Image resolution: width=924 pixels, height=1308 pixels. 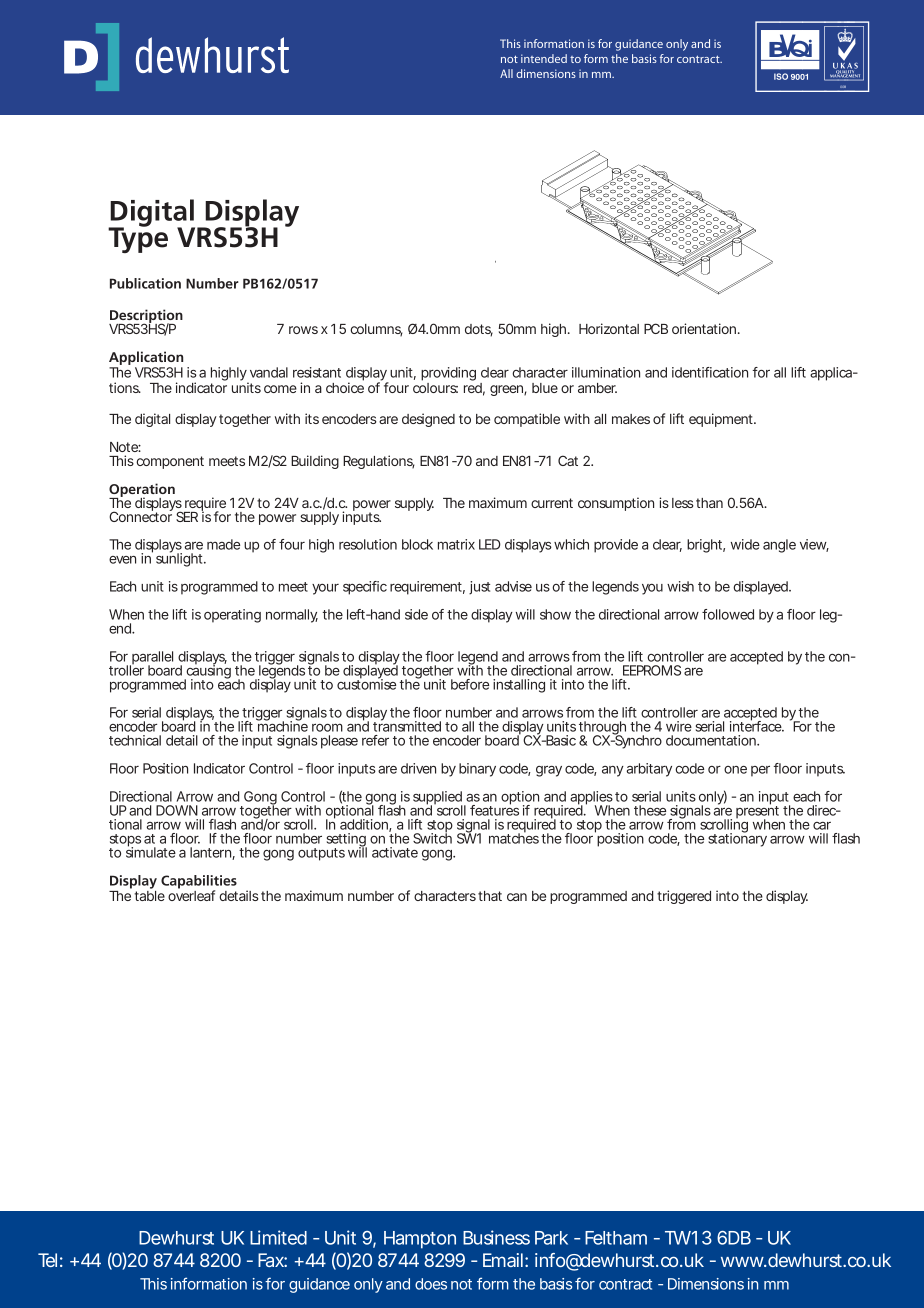 What do you see at coordinates (138, 239) in the document?
I see `Type` at bounding box center [138, 239].
